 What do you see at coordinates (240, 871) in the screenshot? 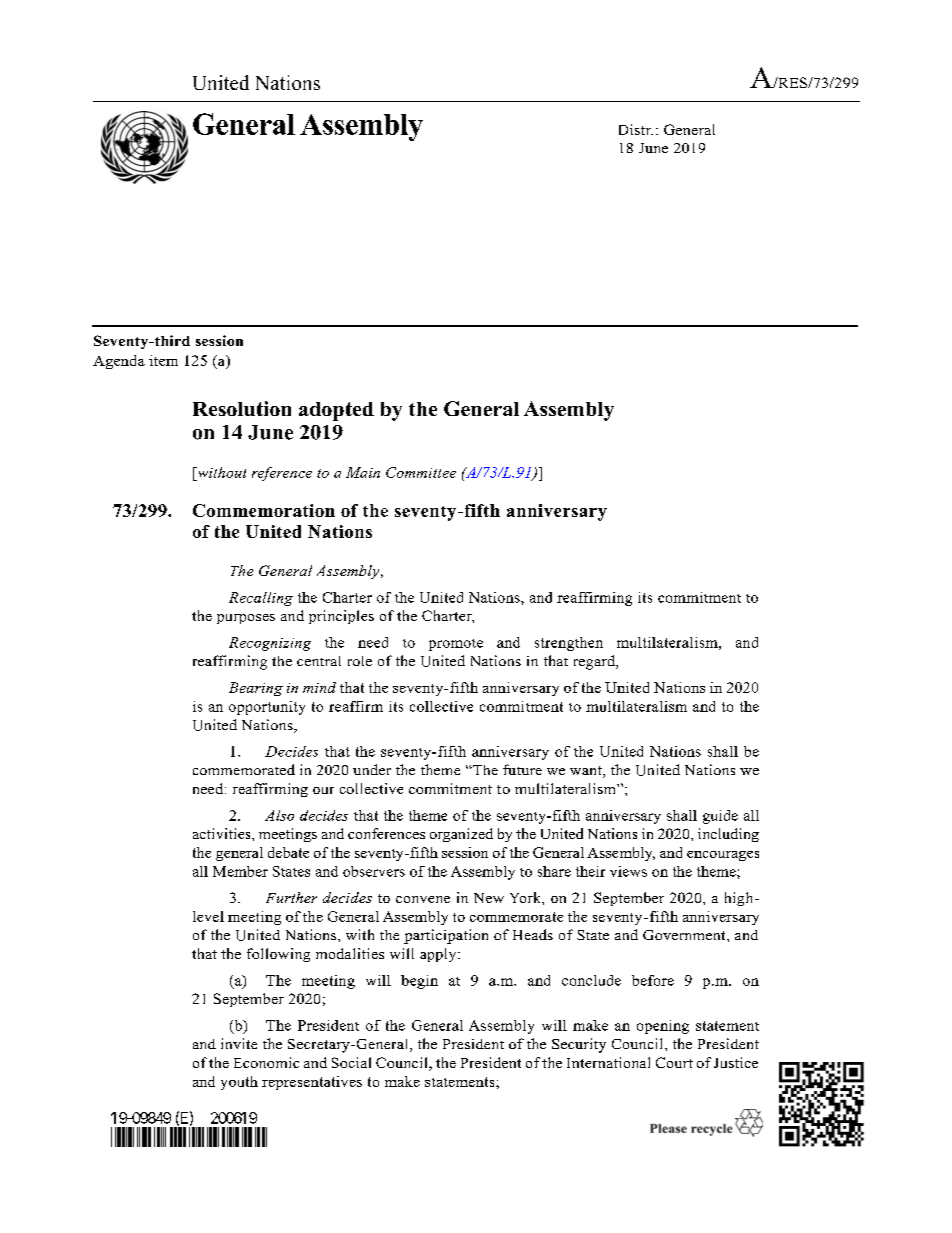
I see `Member` at bounding box center [240, 871].
